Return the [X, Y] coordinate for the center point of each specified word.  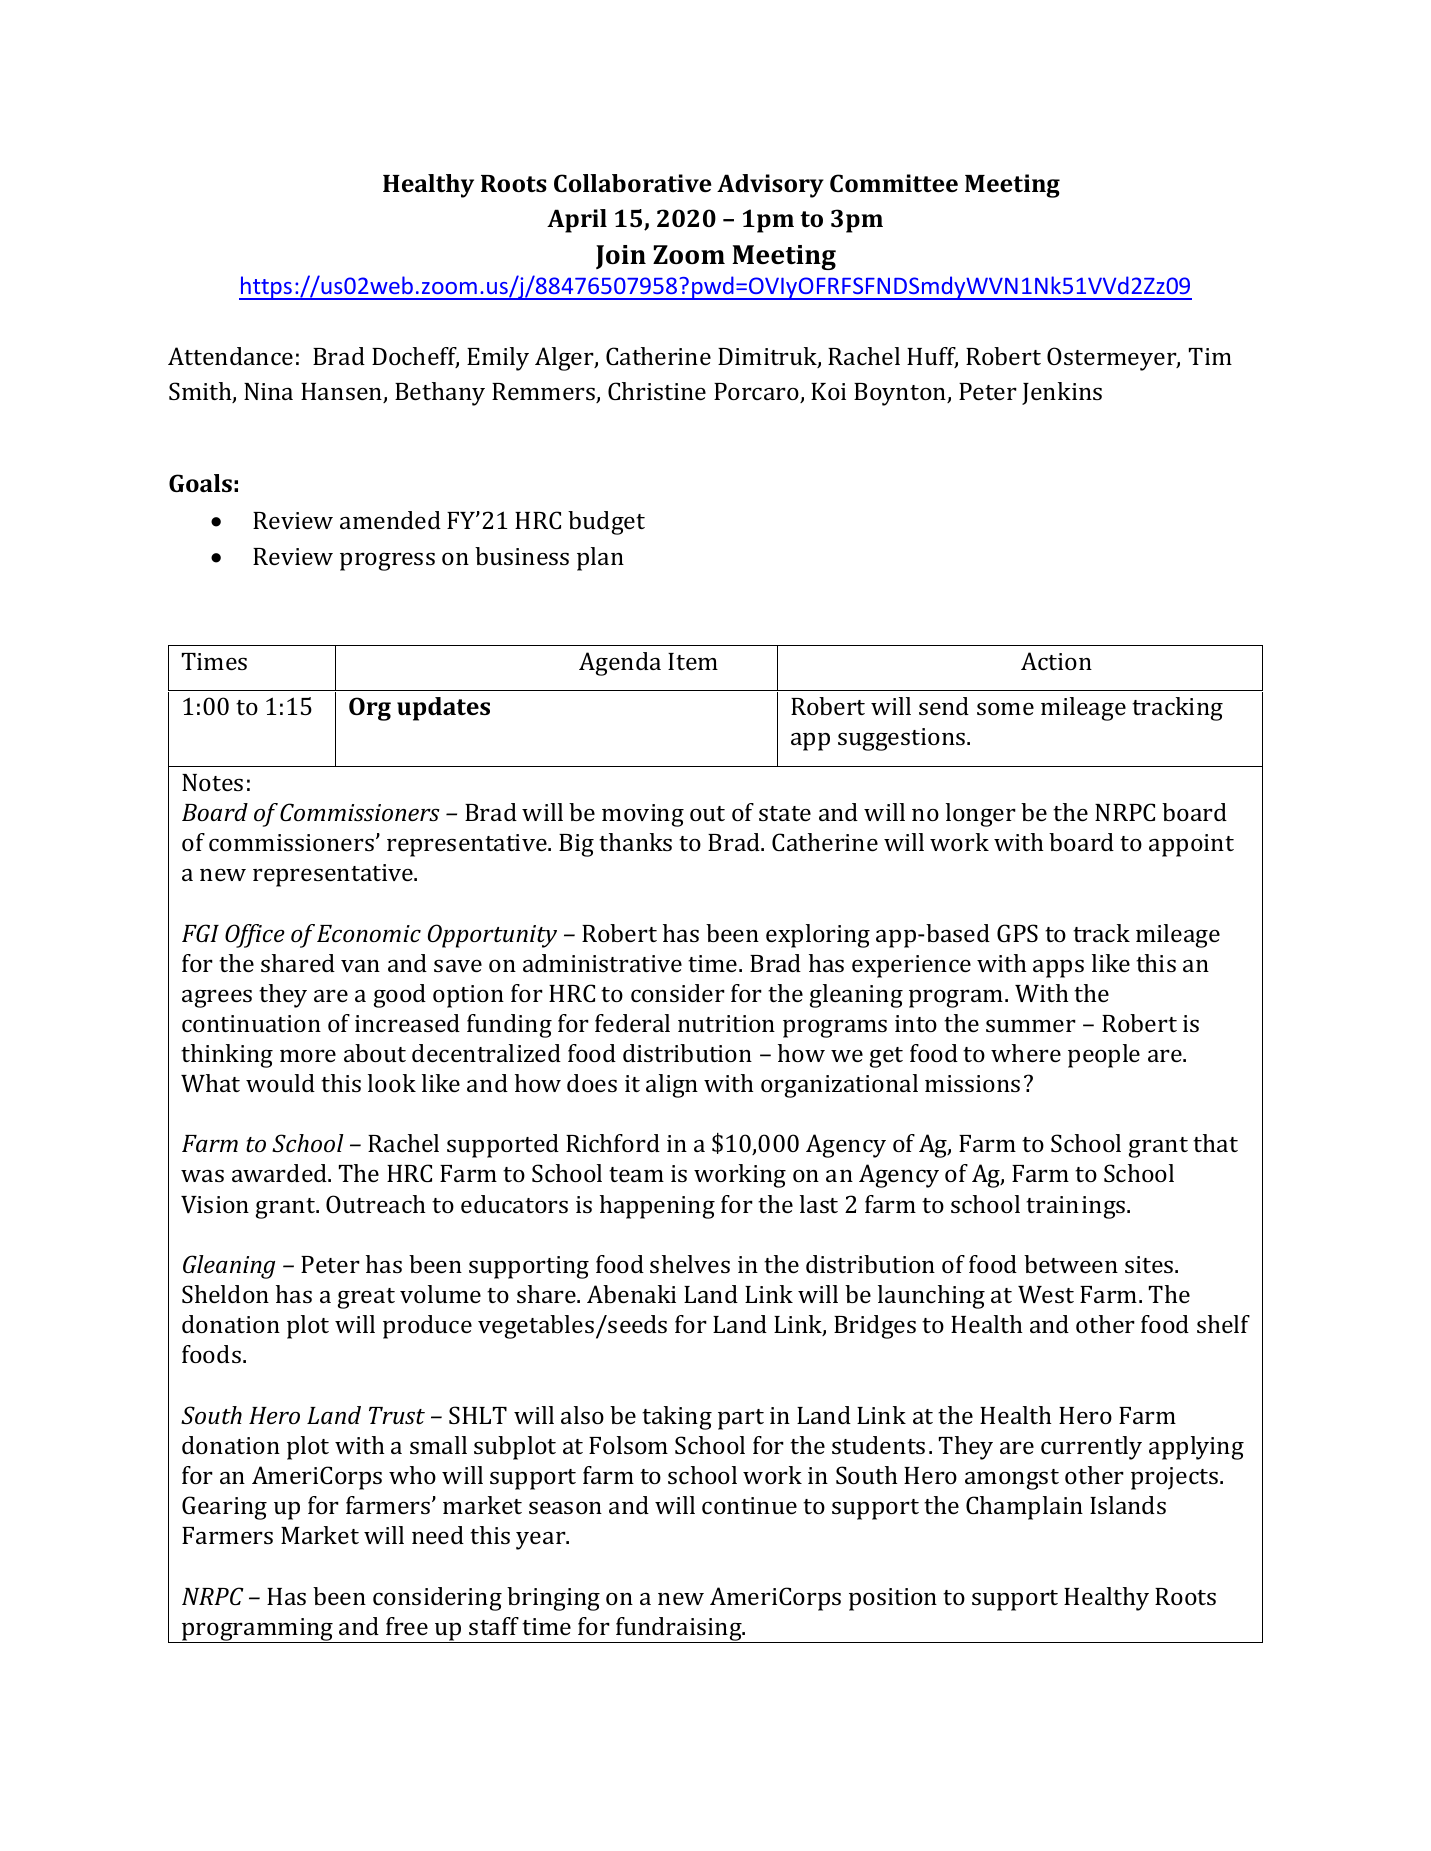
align [672, 1086]
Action [1056, 661]
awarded [280, 1173]
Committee [894, 183]
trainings [1077, 1207]
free [407, 1626]
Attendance [230, 356]
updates [443, 709]
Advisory [770, 186]
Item [693, 661]
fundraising [679, 1630]
